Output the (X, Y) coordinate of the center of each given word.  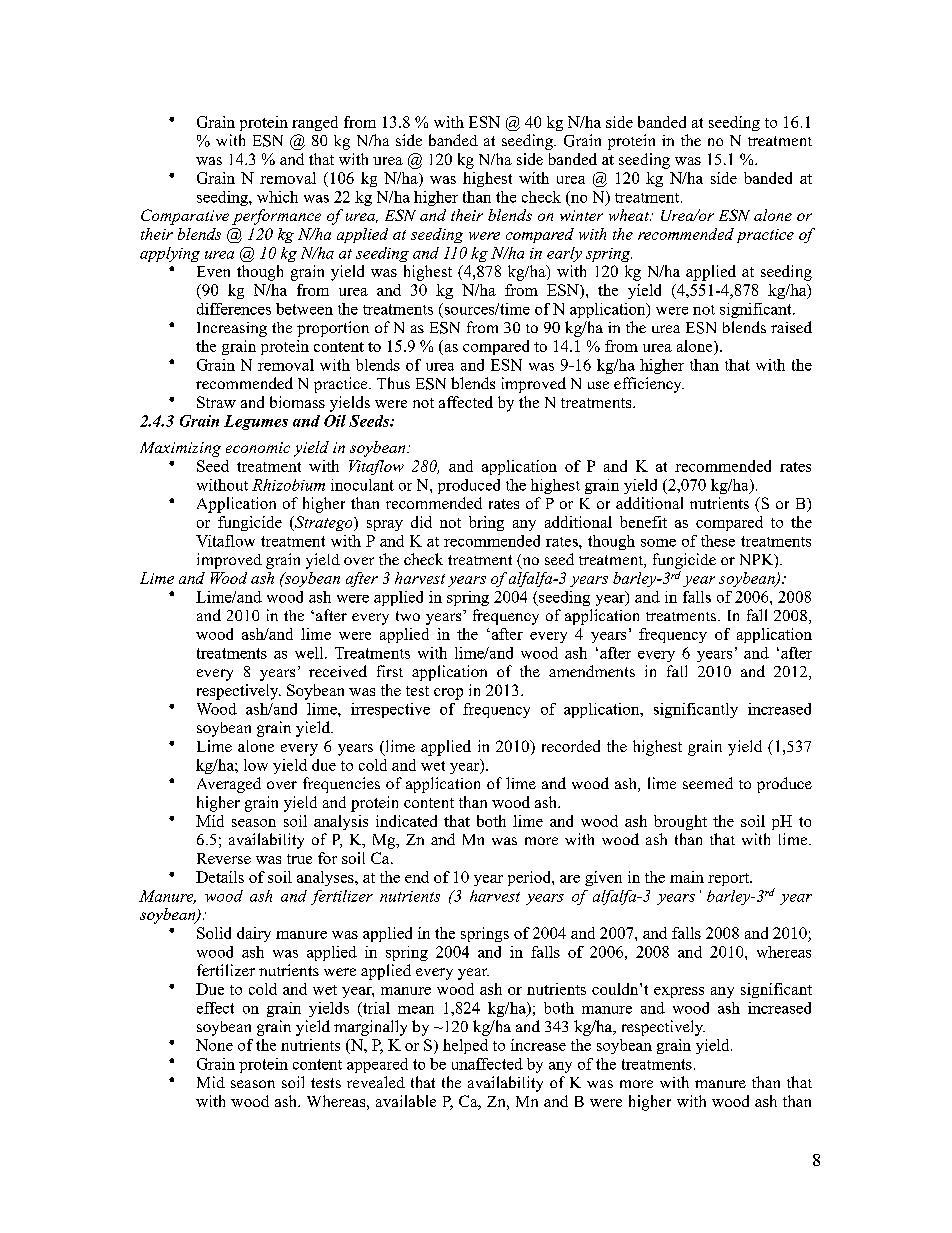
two (408, 616)
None (214, 1045)
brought (680, 822)
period (530, 878)
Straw (216, 402)
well (310, 653)
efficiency (649, 385)
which (277, 197)
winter (581, 215)
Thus (393, 383)
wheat (630, 215)
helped (465, 1046)
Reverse (224, 858)
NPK (758, 561)
